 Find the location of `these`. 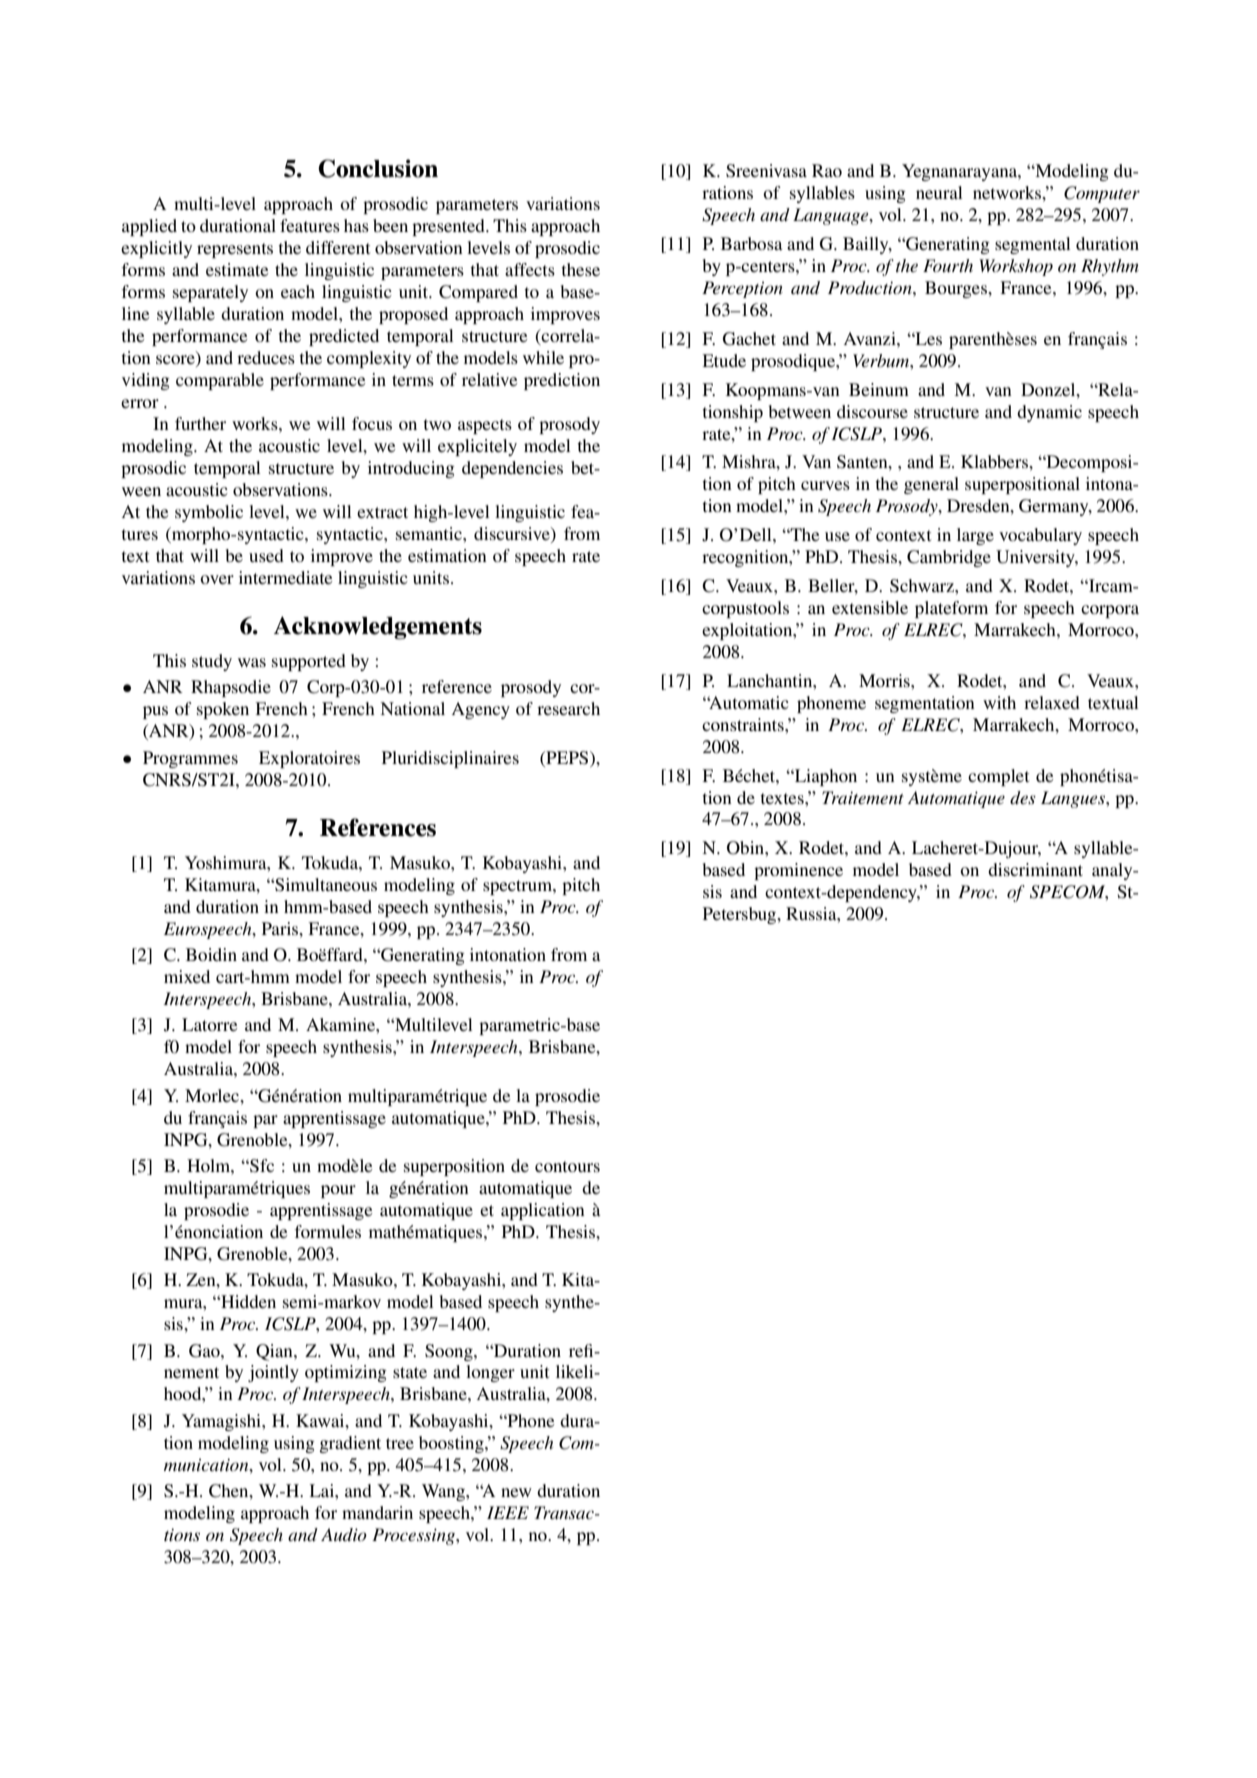

these is located at coordinates (581, 269).
